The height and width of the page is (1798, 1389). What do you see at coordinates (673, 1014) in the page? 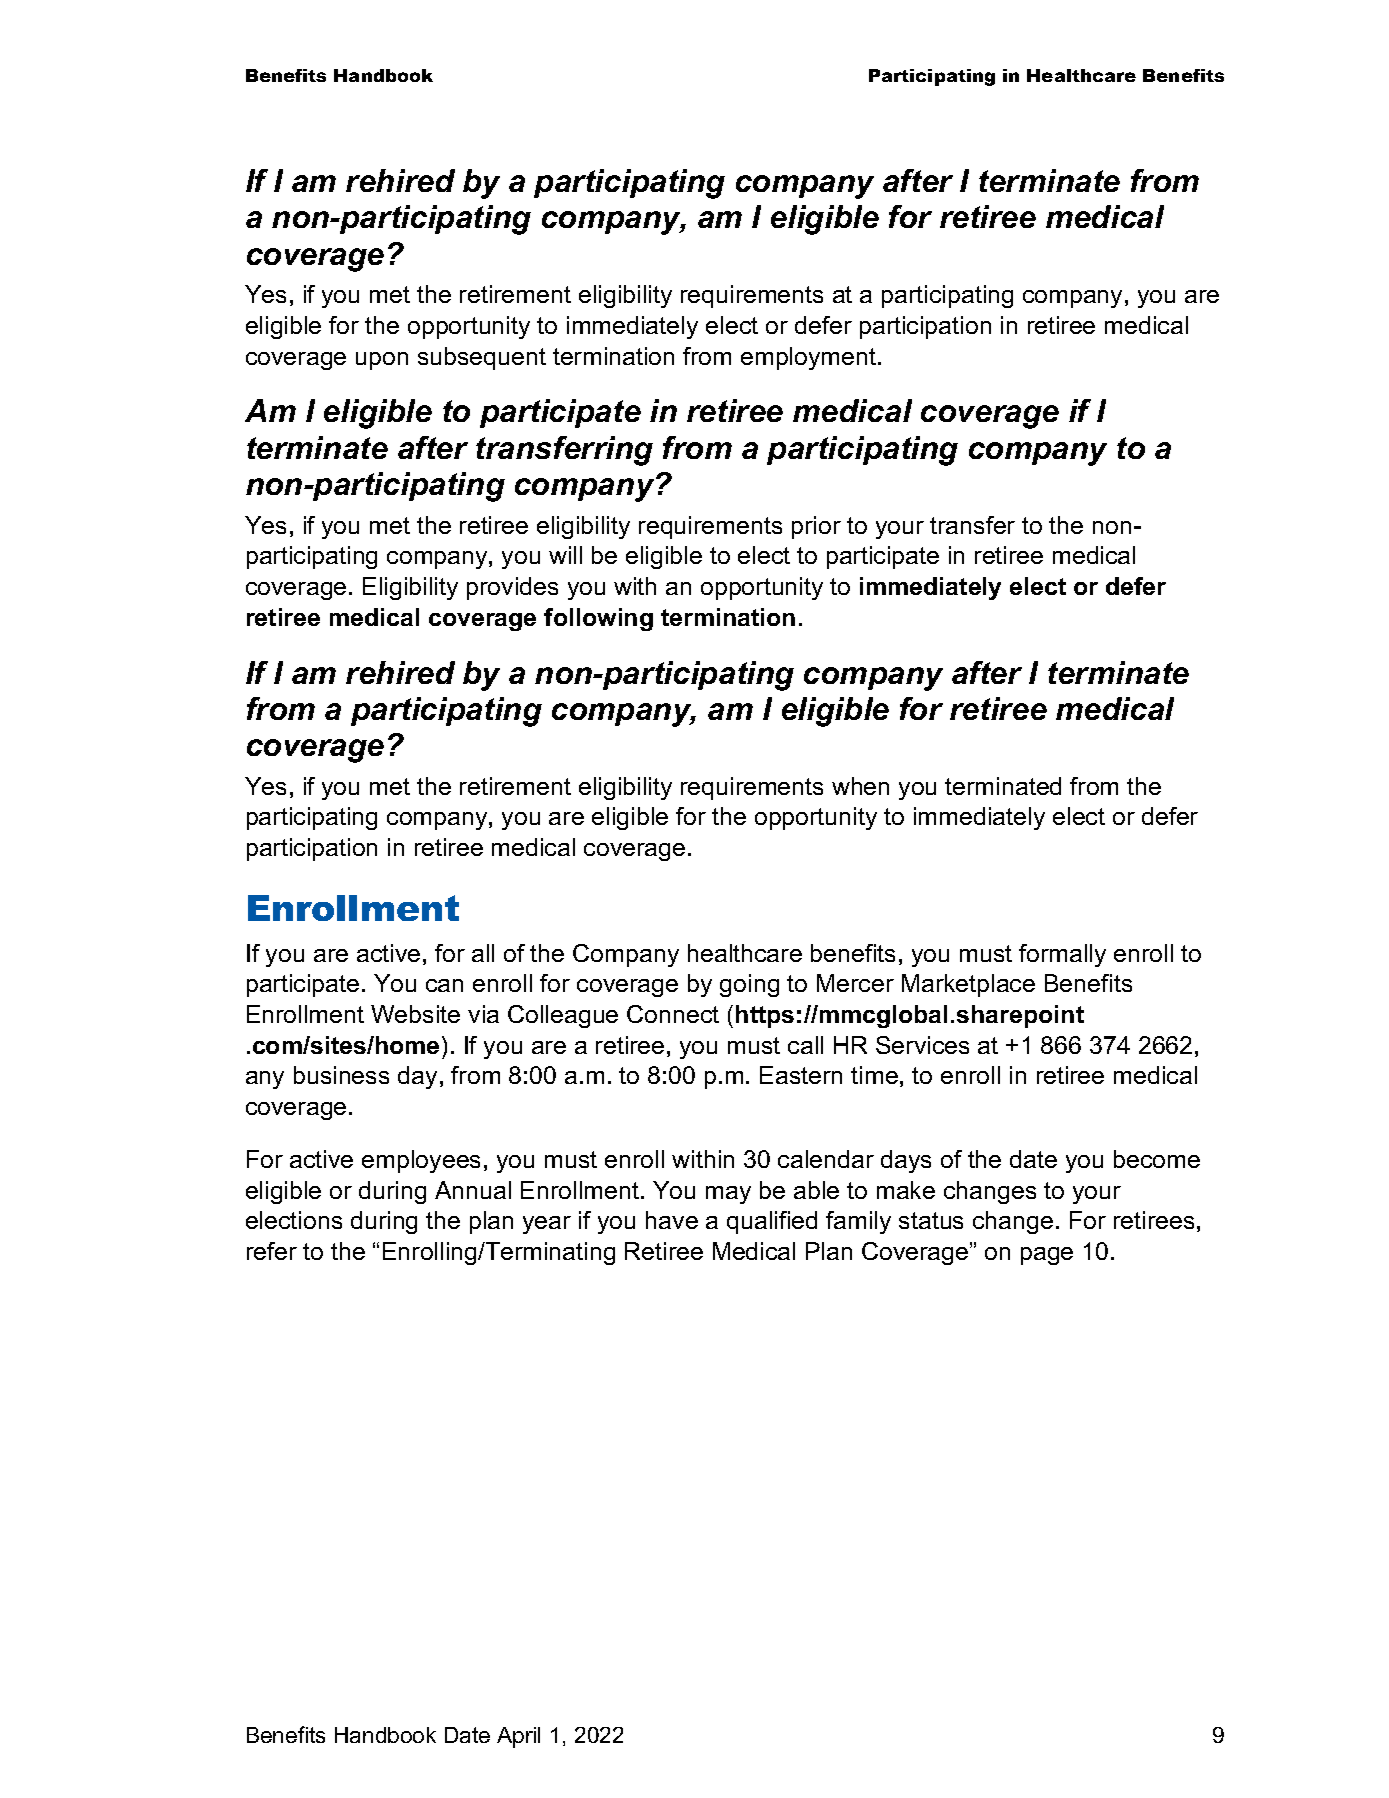
I see `Connect` at bounding box center [673, 1014].
